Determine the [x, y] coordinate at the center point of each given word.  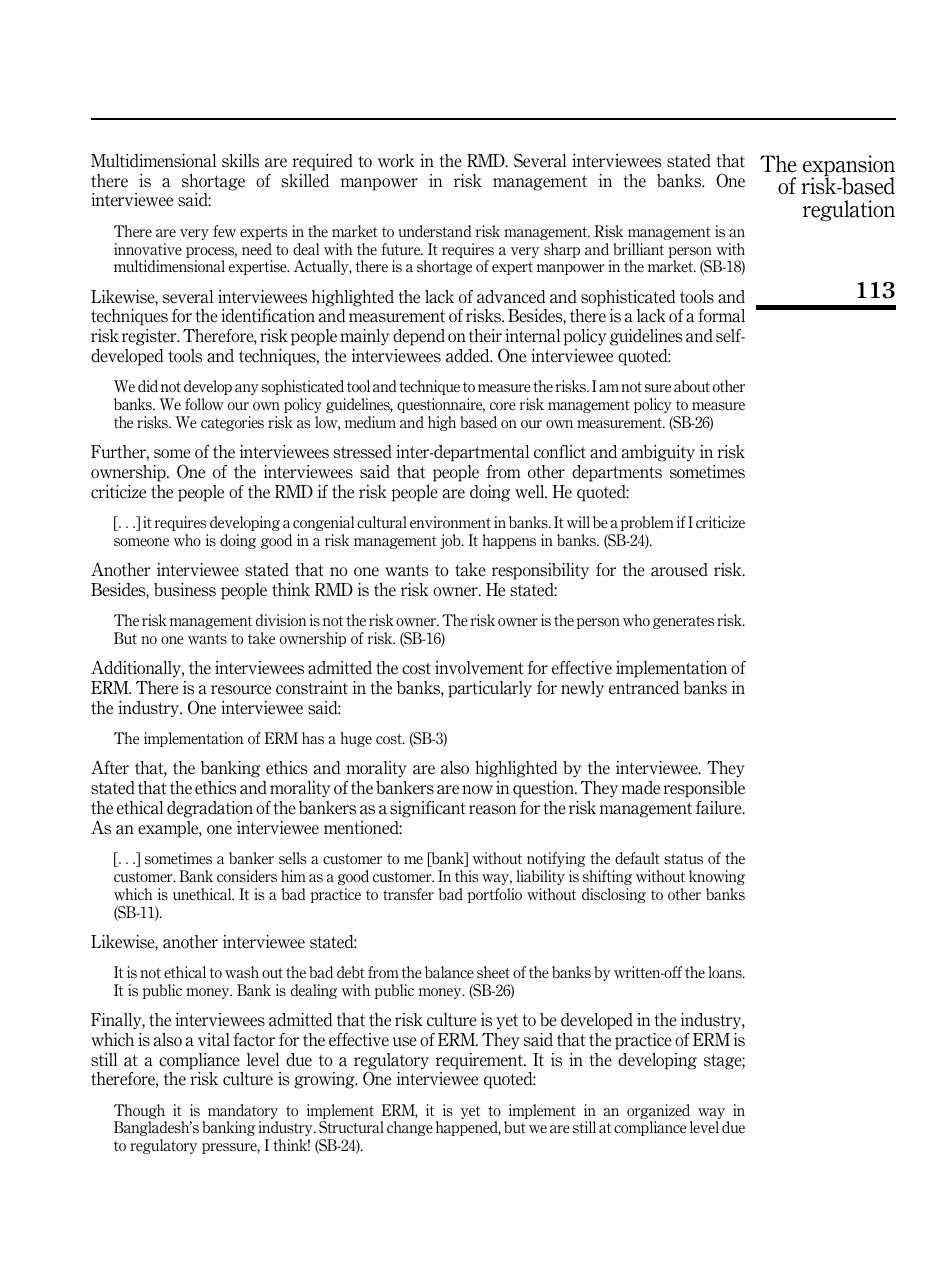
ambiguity [658, 453]
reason [492, 810]
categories [232, 423]
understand [435, 231]
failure [720, 808]
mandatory [243, 1111]
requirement [480, 1061]
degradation [210, 809]
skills [240, 161]
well [531, 492]
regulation [849, 210]
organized [658, 1111]
